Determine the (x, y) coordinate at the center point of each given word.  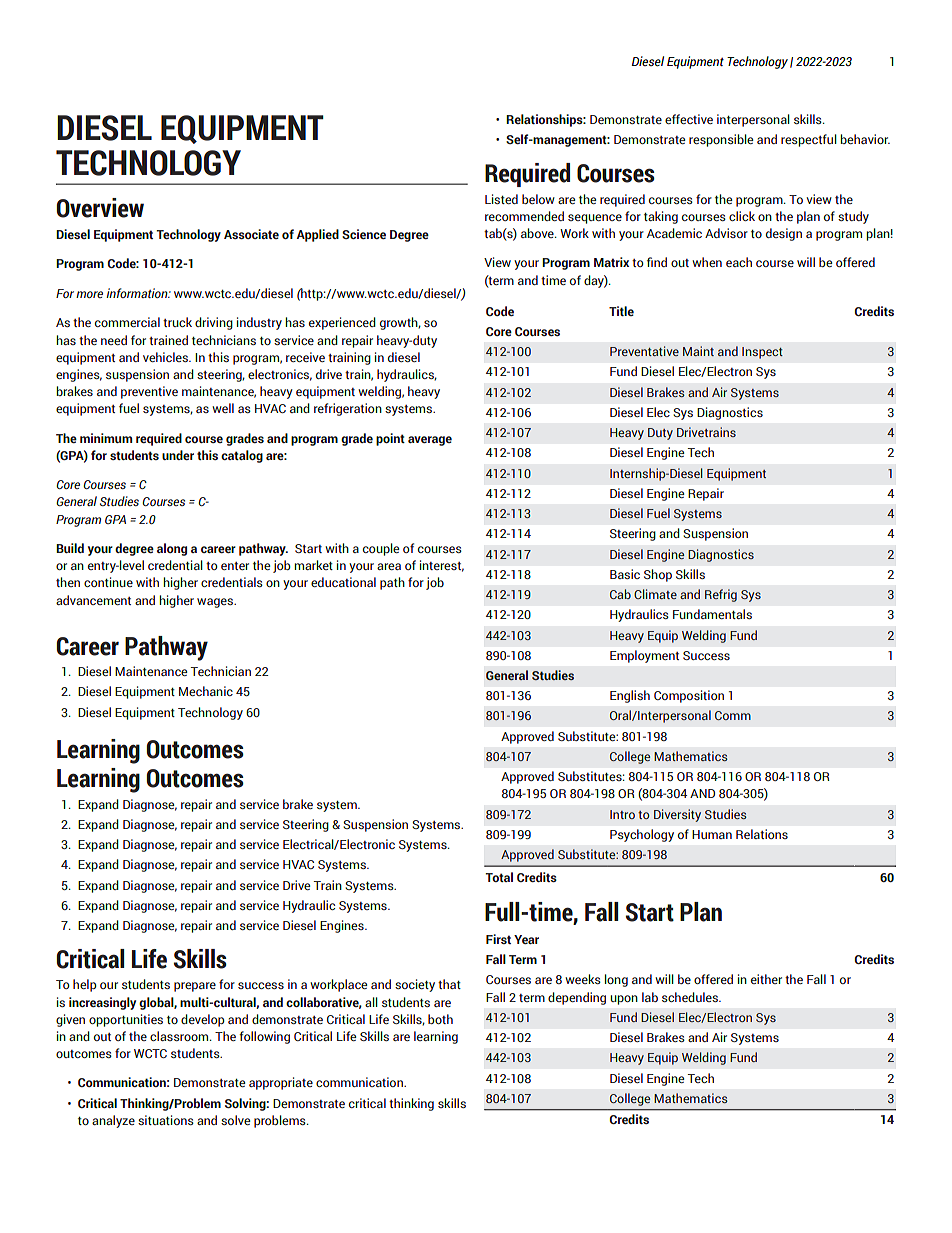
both (440, 1019)
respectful (809, 140)
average (430, 441)
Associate (251, 234)
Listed (501, 199)
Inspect (762, 353)
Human (712, 834)
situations (166, 1120)
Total (499, 877)
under (178, 455)
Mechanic (206, 691)
